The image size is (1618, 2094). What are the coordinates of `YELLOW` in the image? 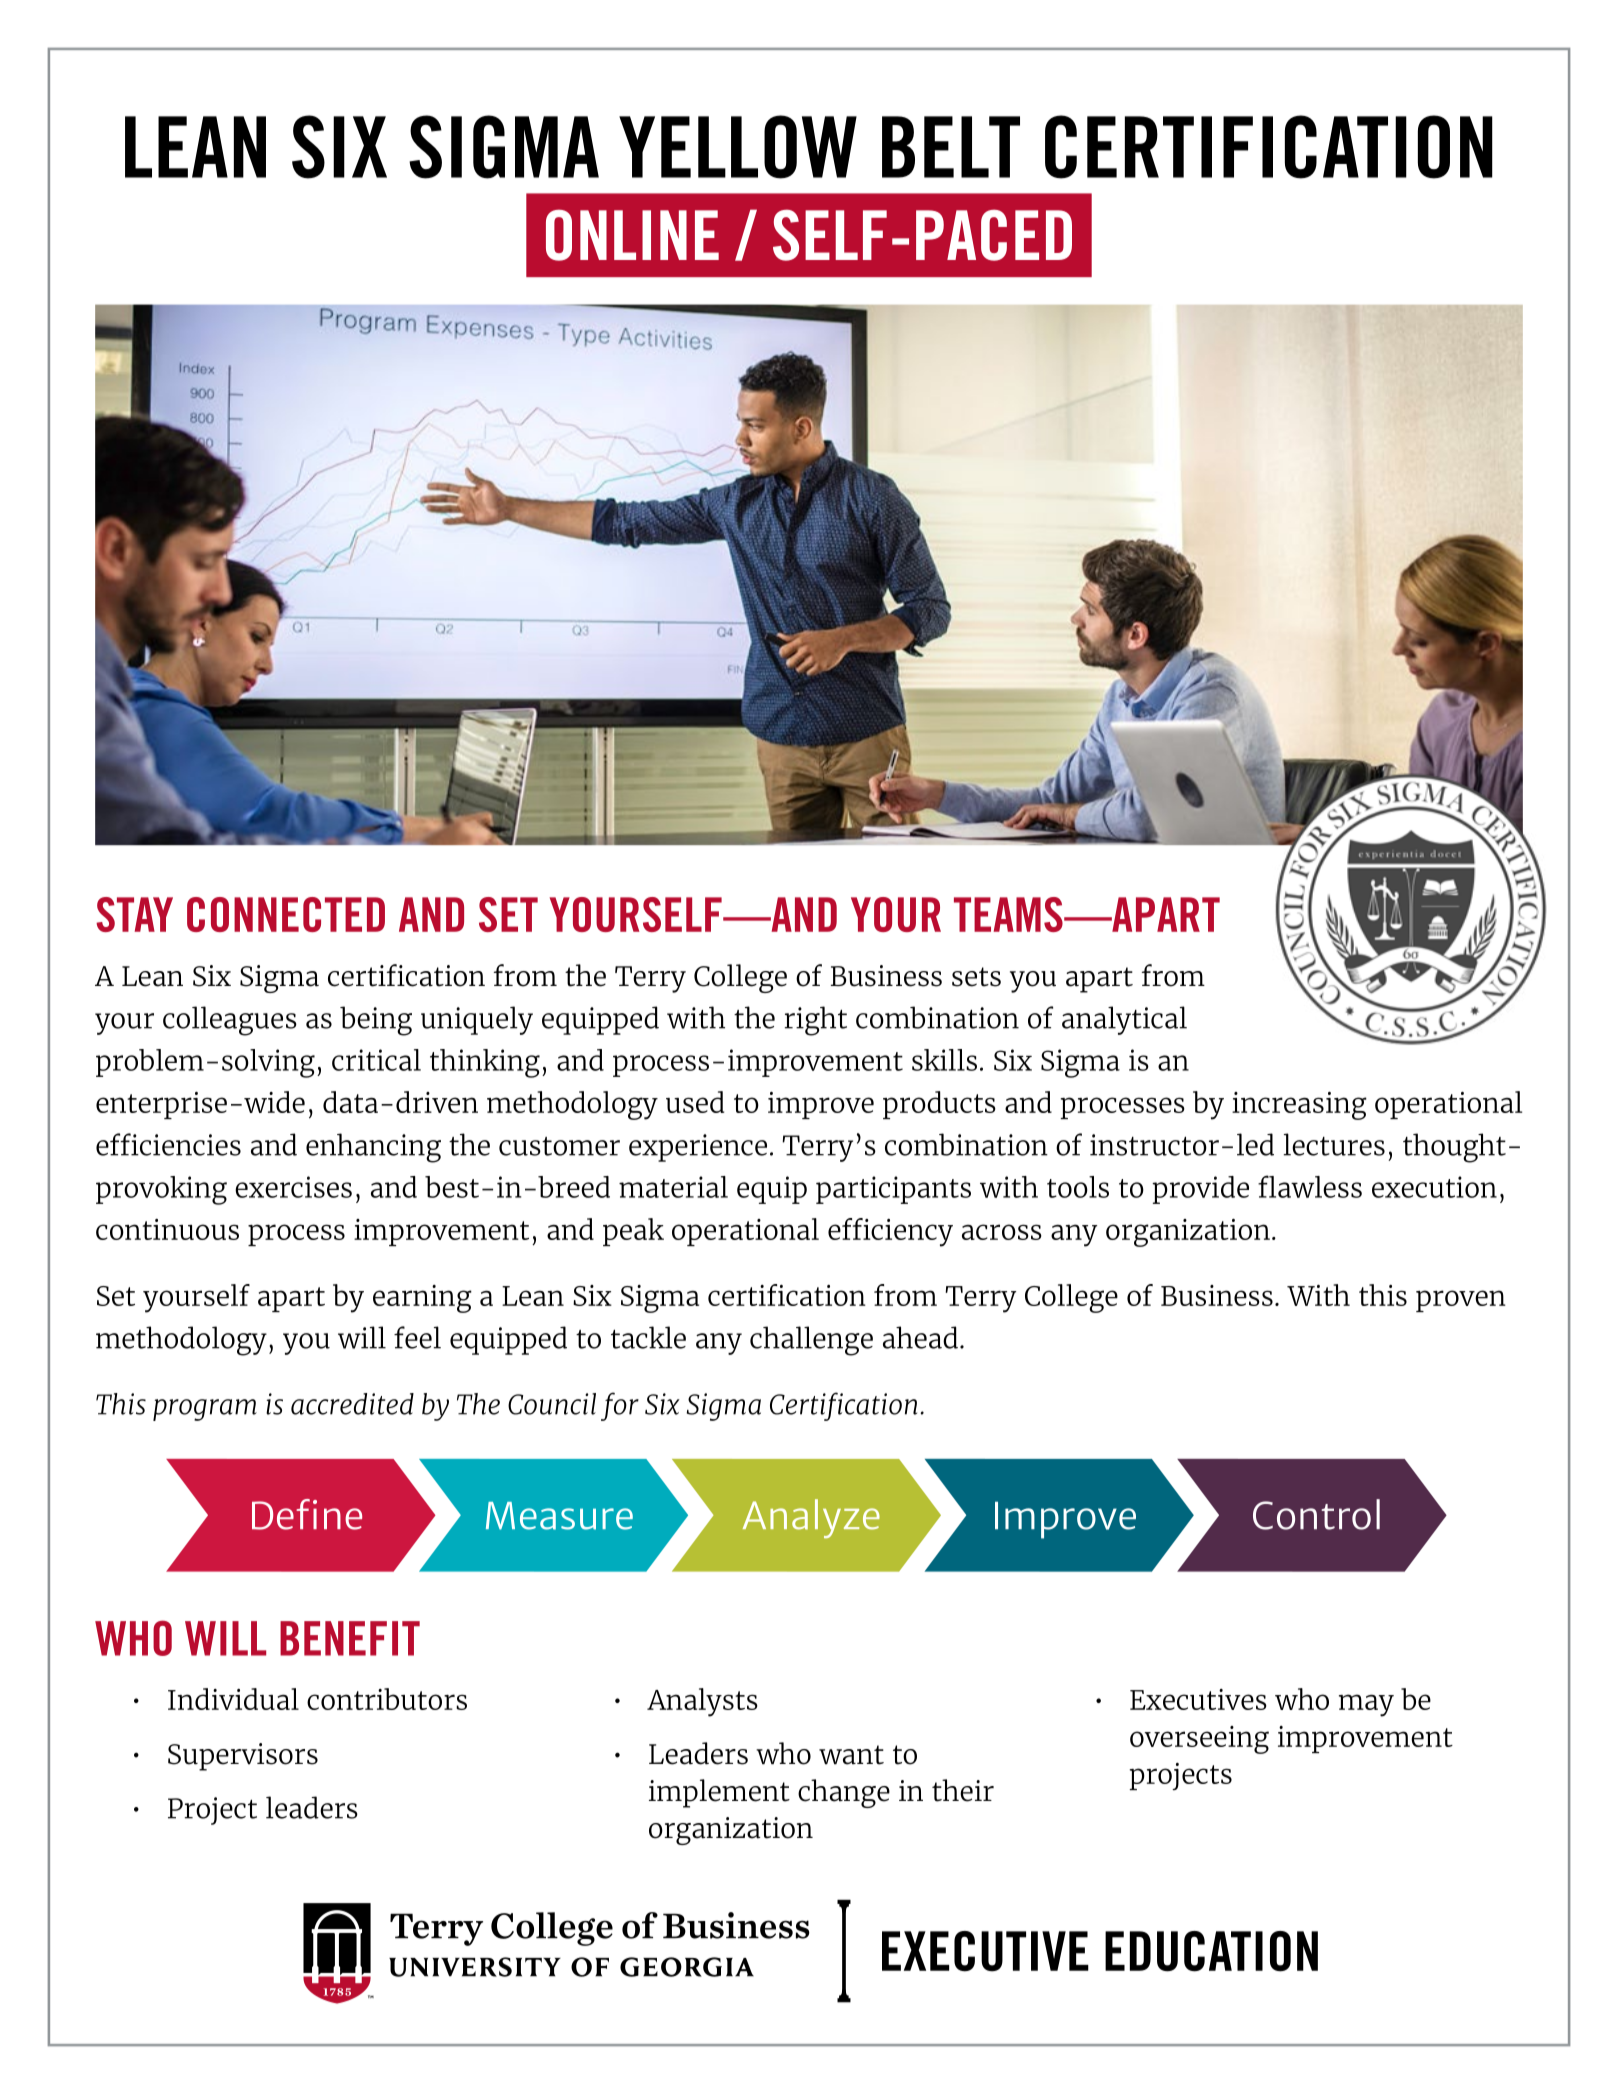 It's located at (738, 147).
